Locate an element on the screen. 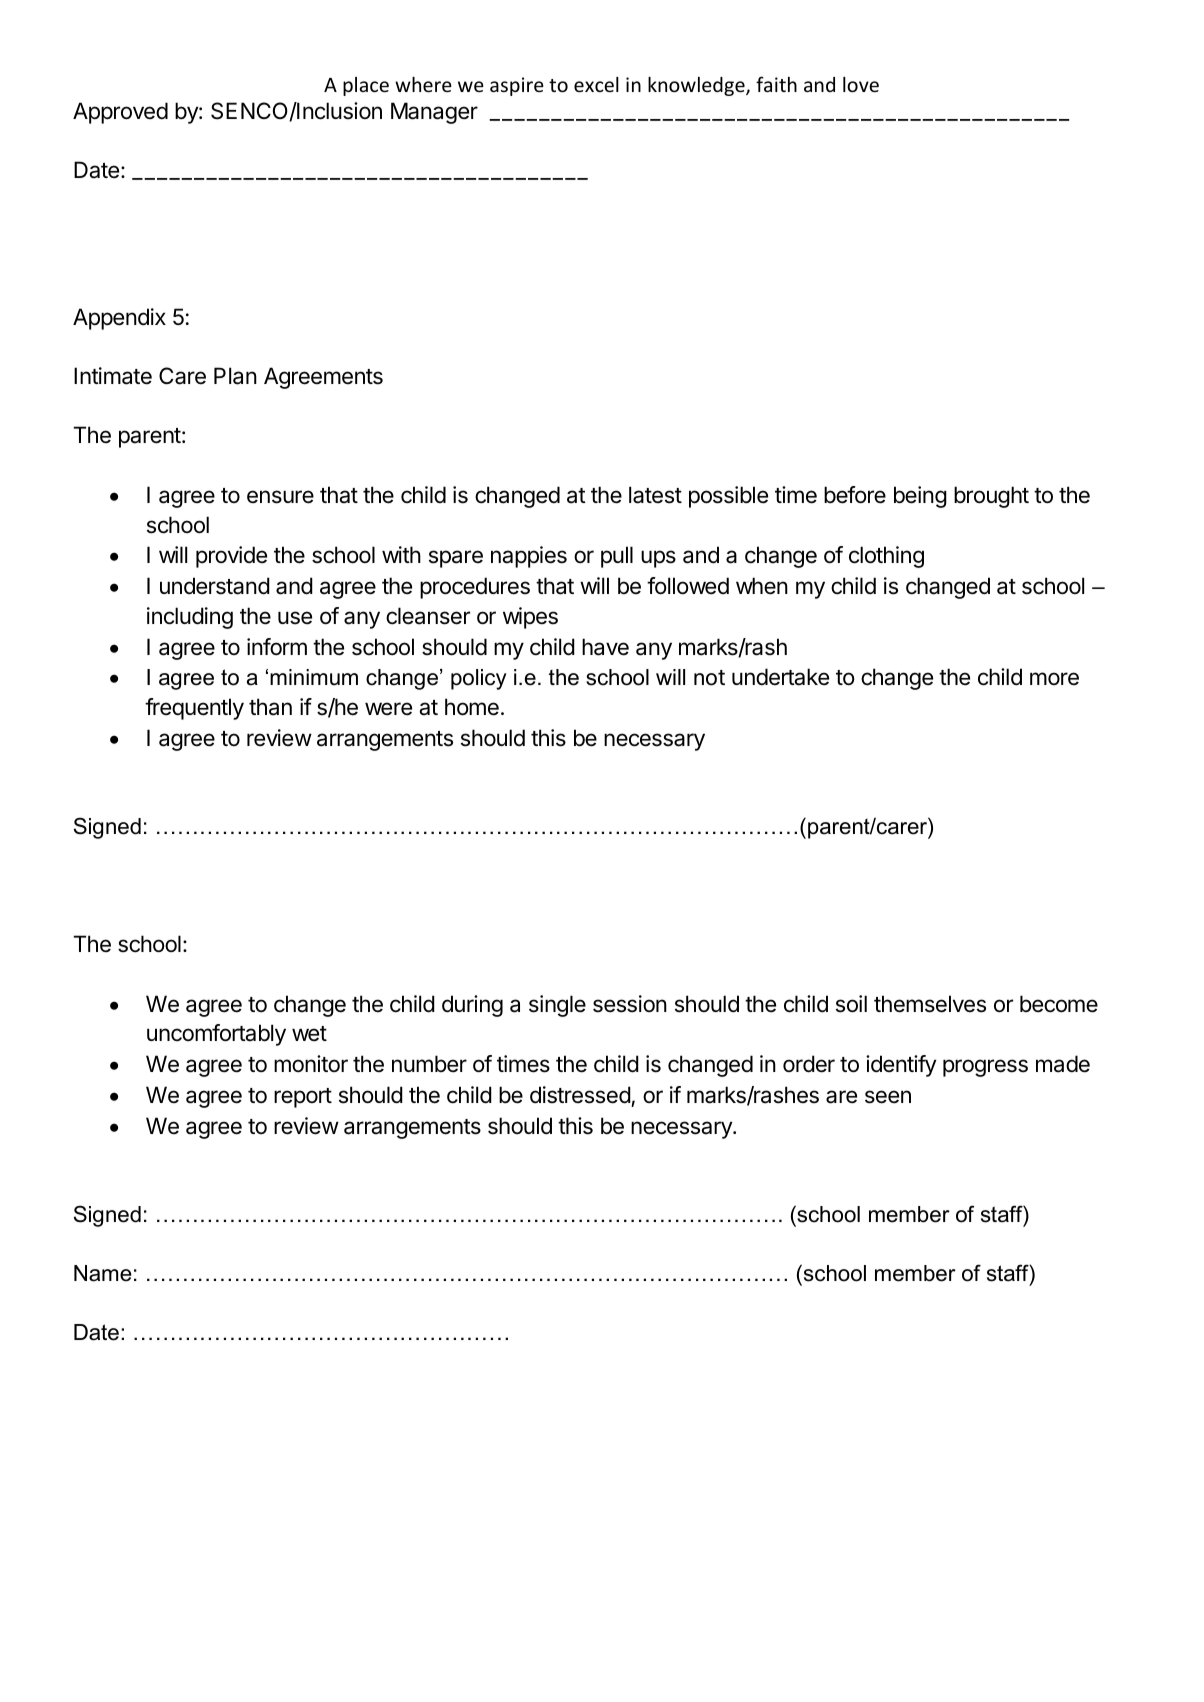  frequently is located at coordinates (194, 709).
